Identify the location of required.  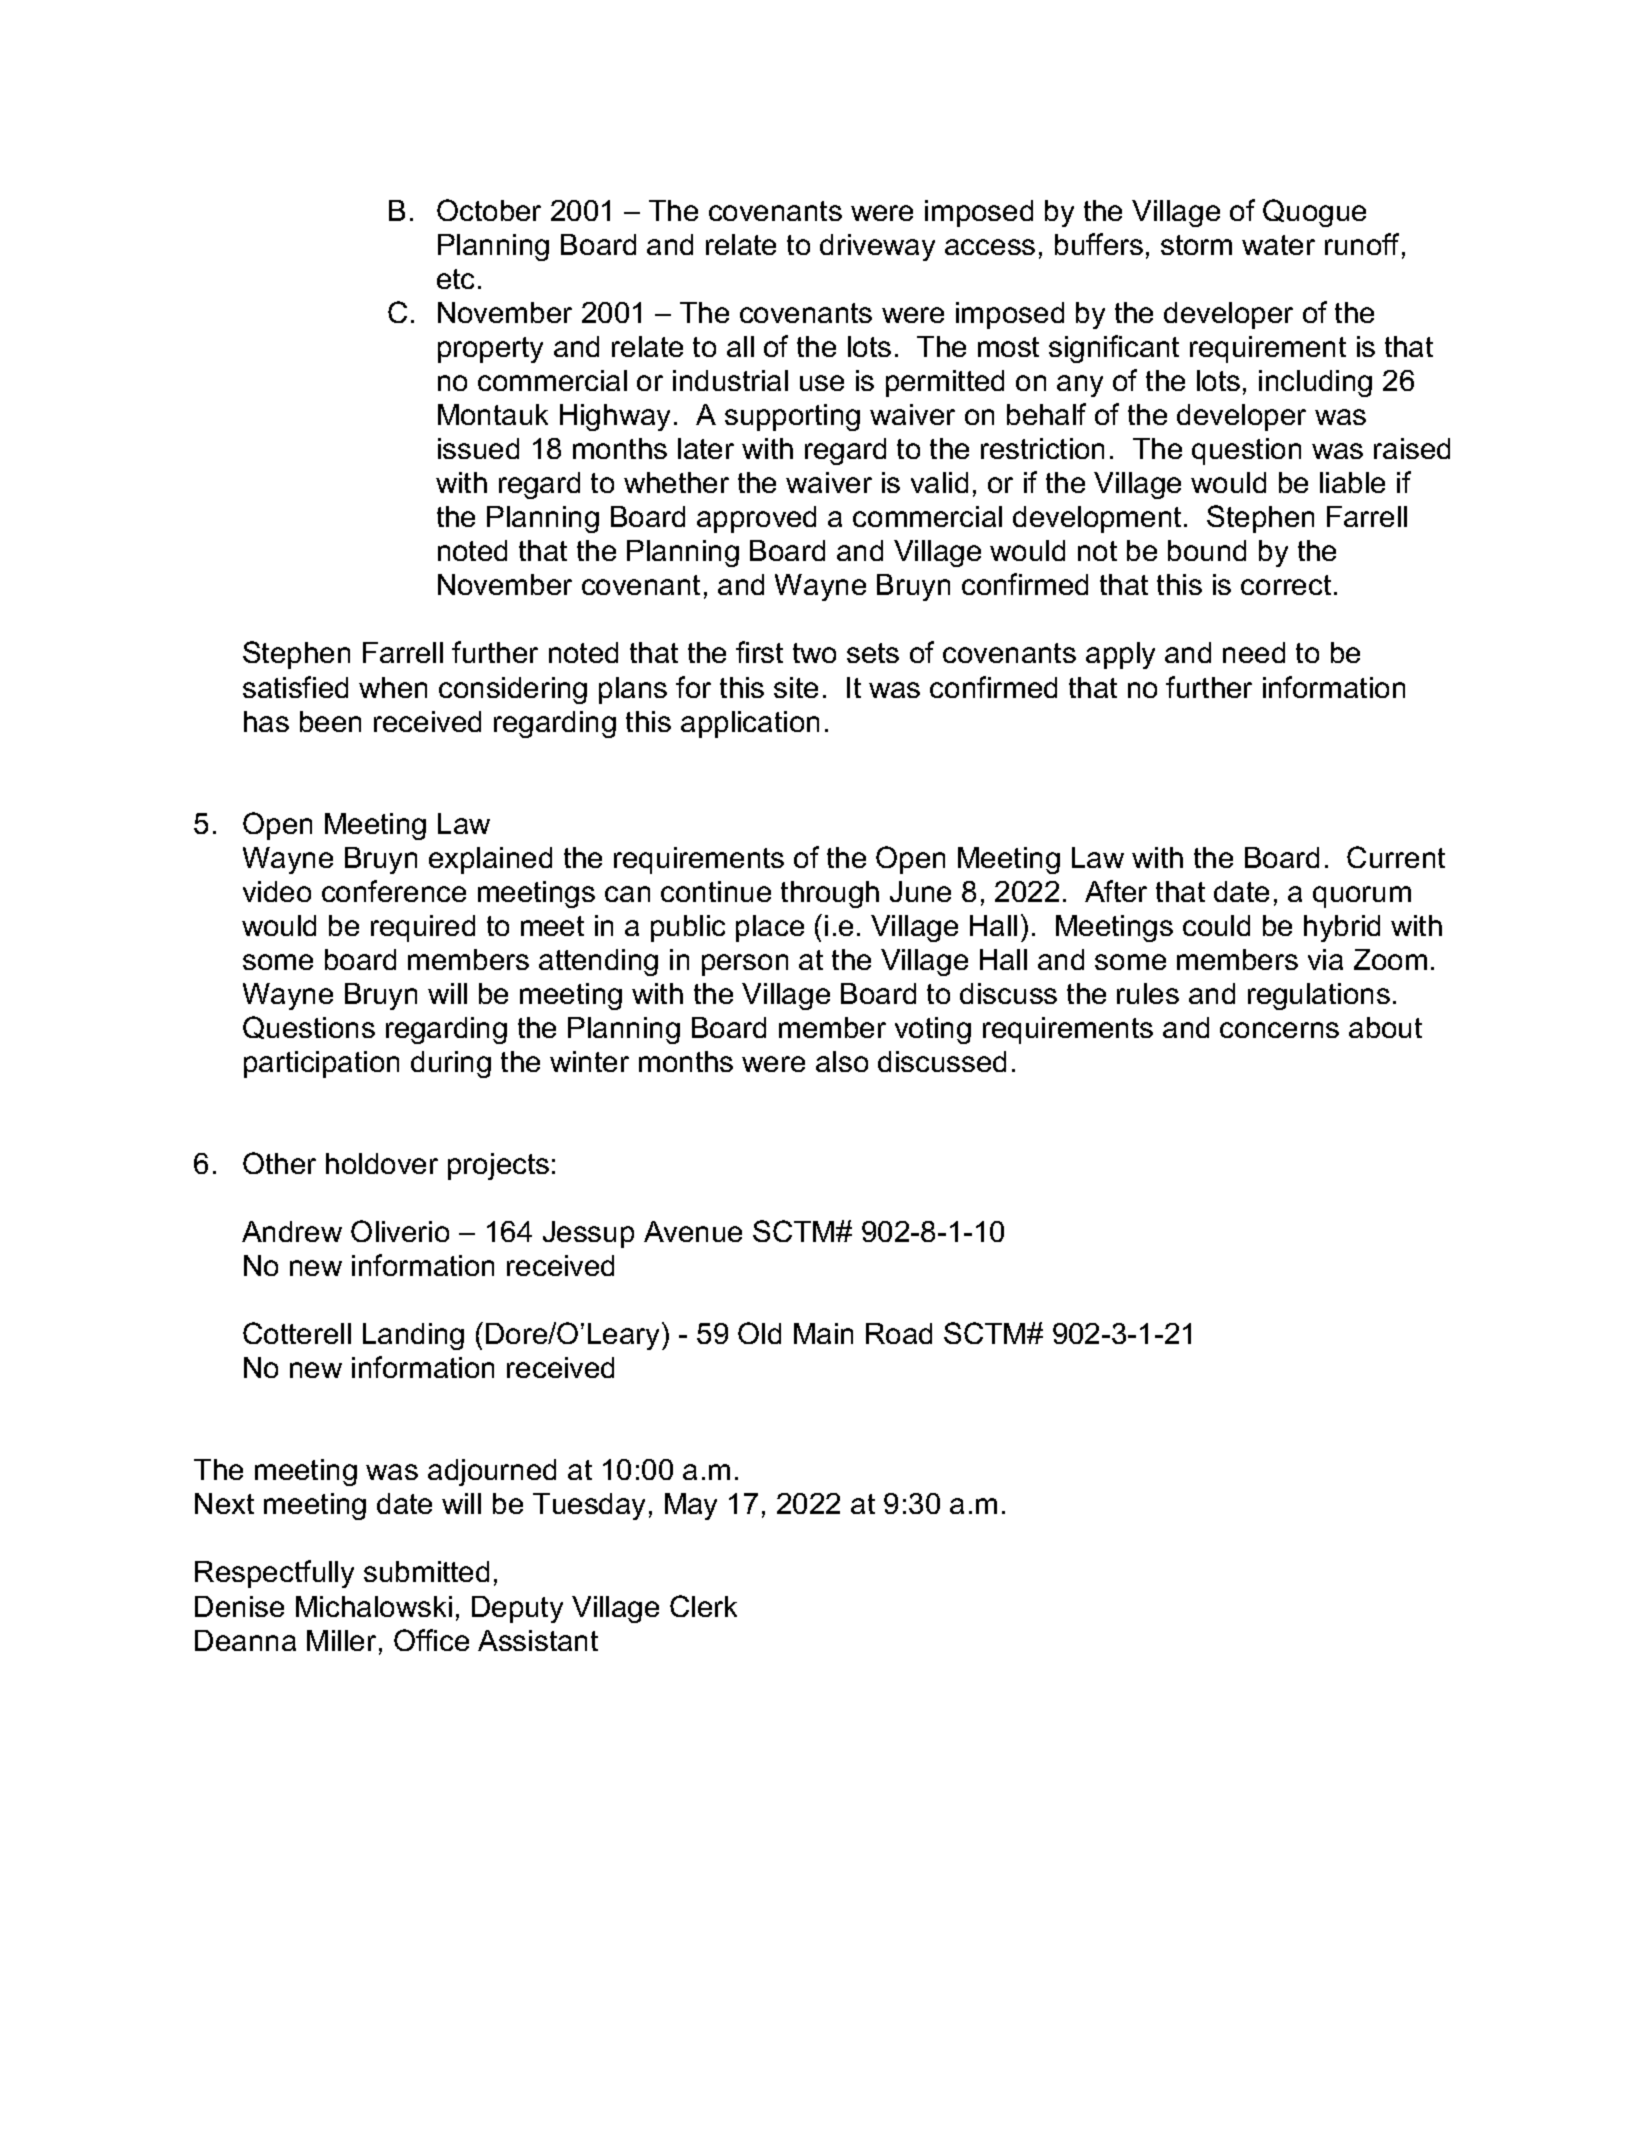
(423, 928).
